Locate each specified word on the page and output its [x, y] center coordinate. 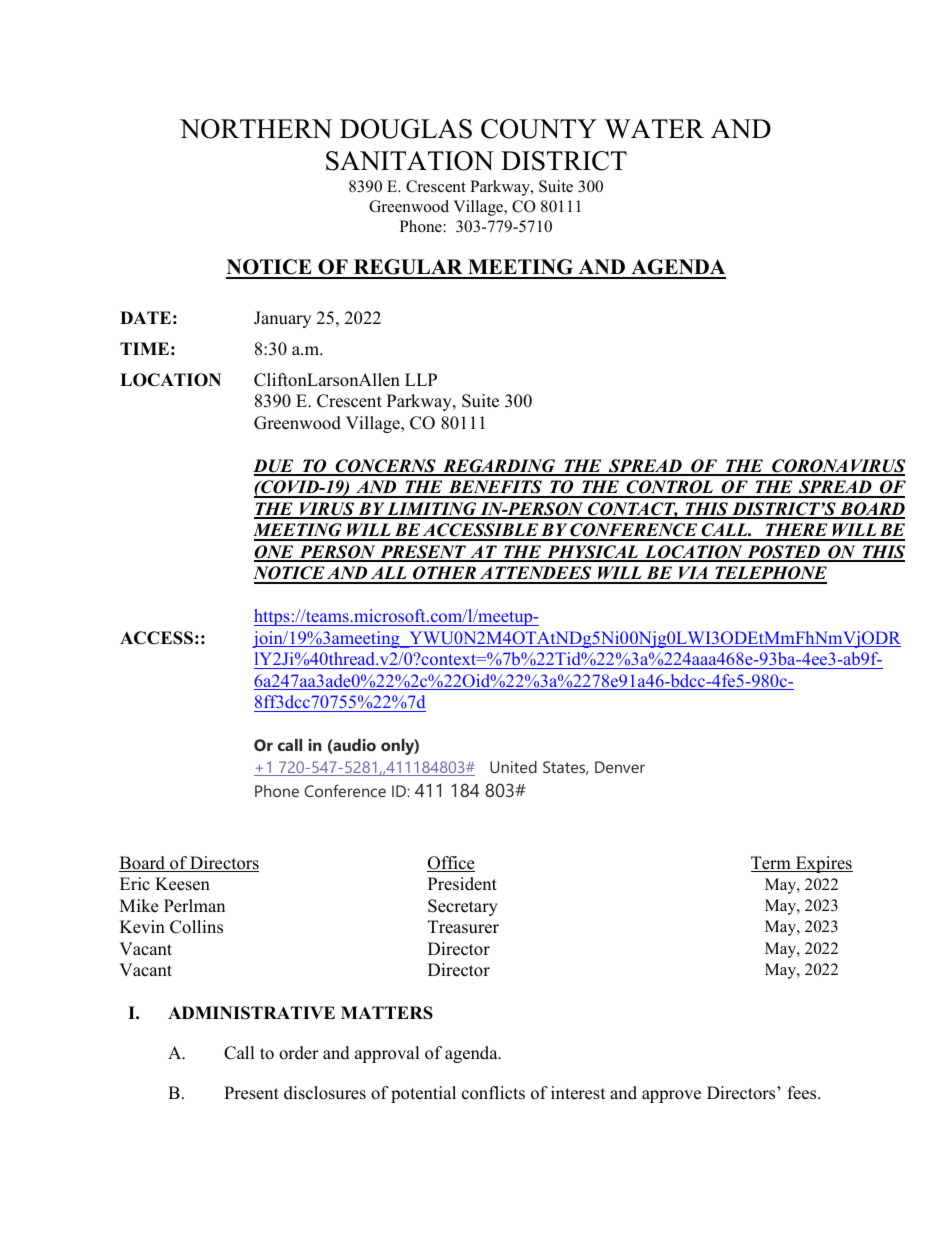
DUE [274, 467]
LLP [421, 379]
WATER [654, 129]
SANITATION [410, 161]
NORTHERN [256, 129]
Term [772, 864]
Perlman [194, 906]
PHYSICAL [592, 553]
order [299, 1053]
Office [451, 864]
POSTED [784, 553]
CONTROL [670, 488]
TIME [144, 348]
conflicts [493, 1093]
